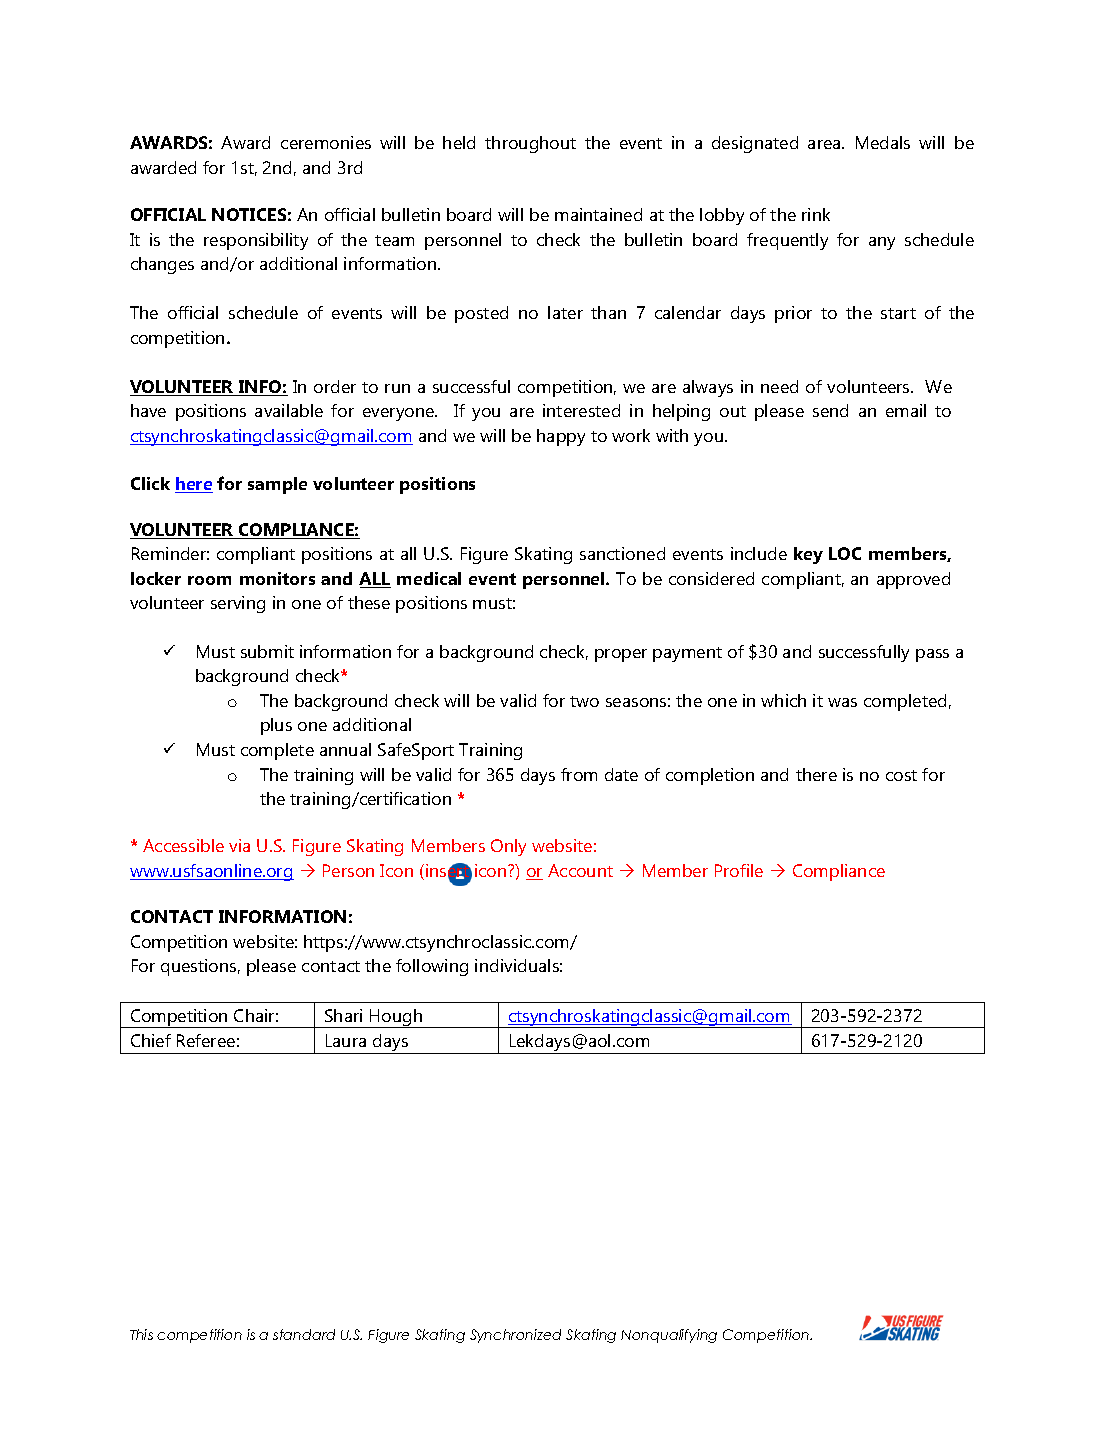 This screenshot has width=1105, height=1429. Describe the element at coordinates (289, 410) in the screenshot. I see `available` at that location.
